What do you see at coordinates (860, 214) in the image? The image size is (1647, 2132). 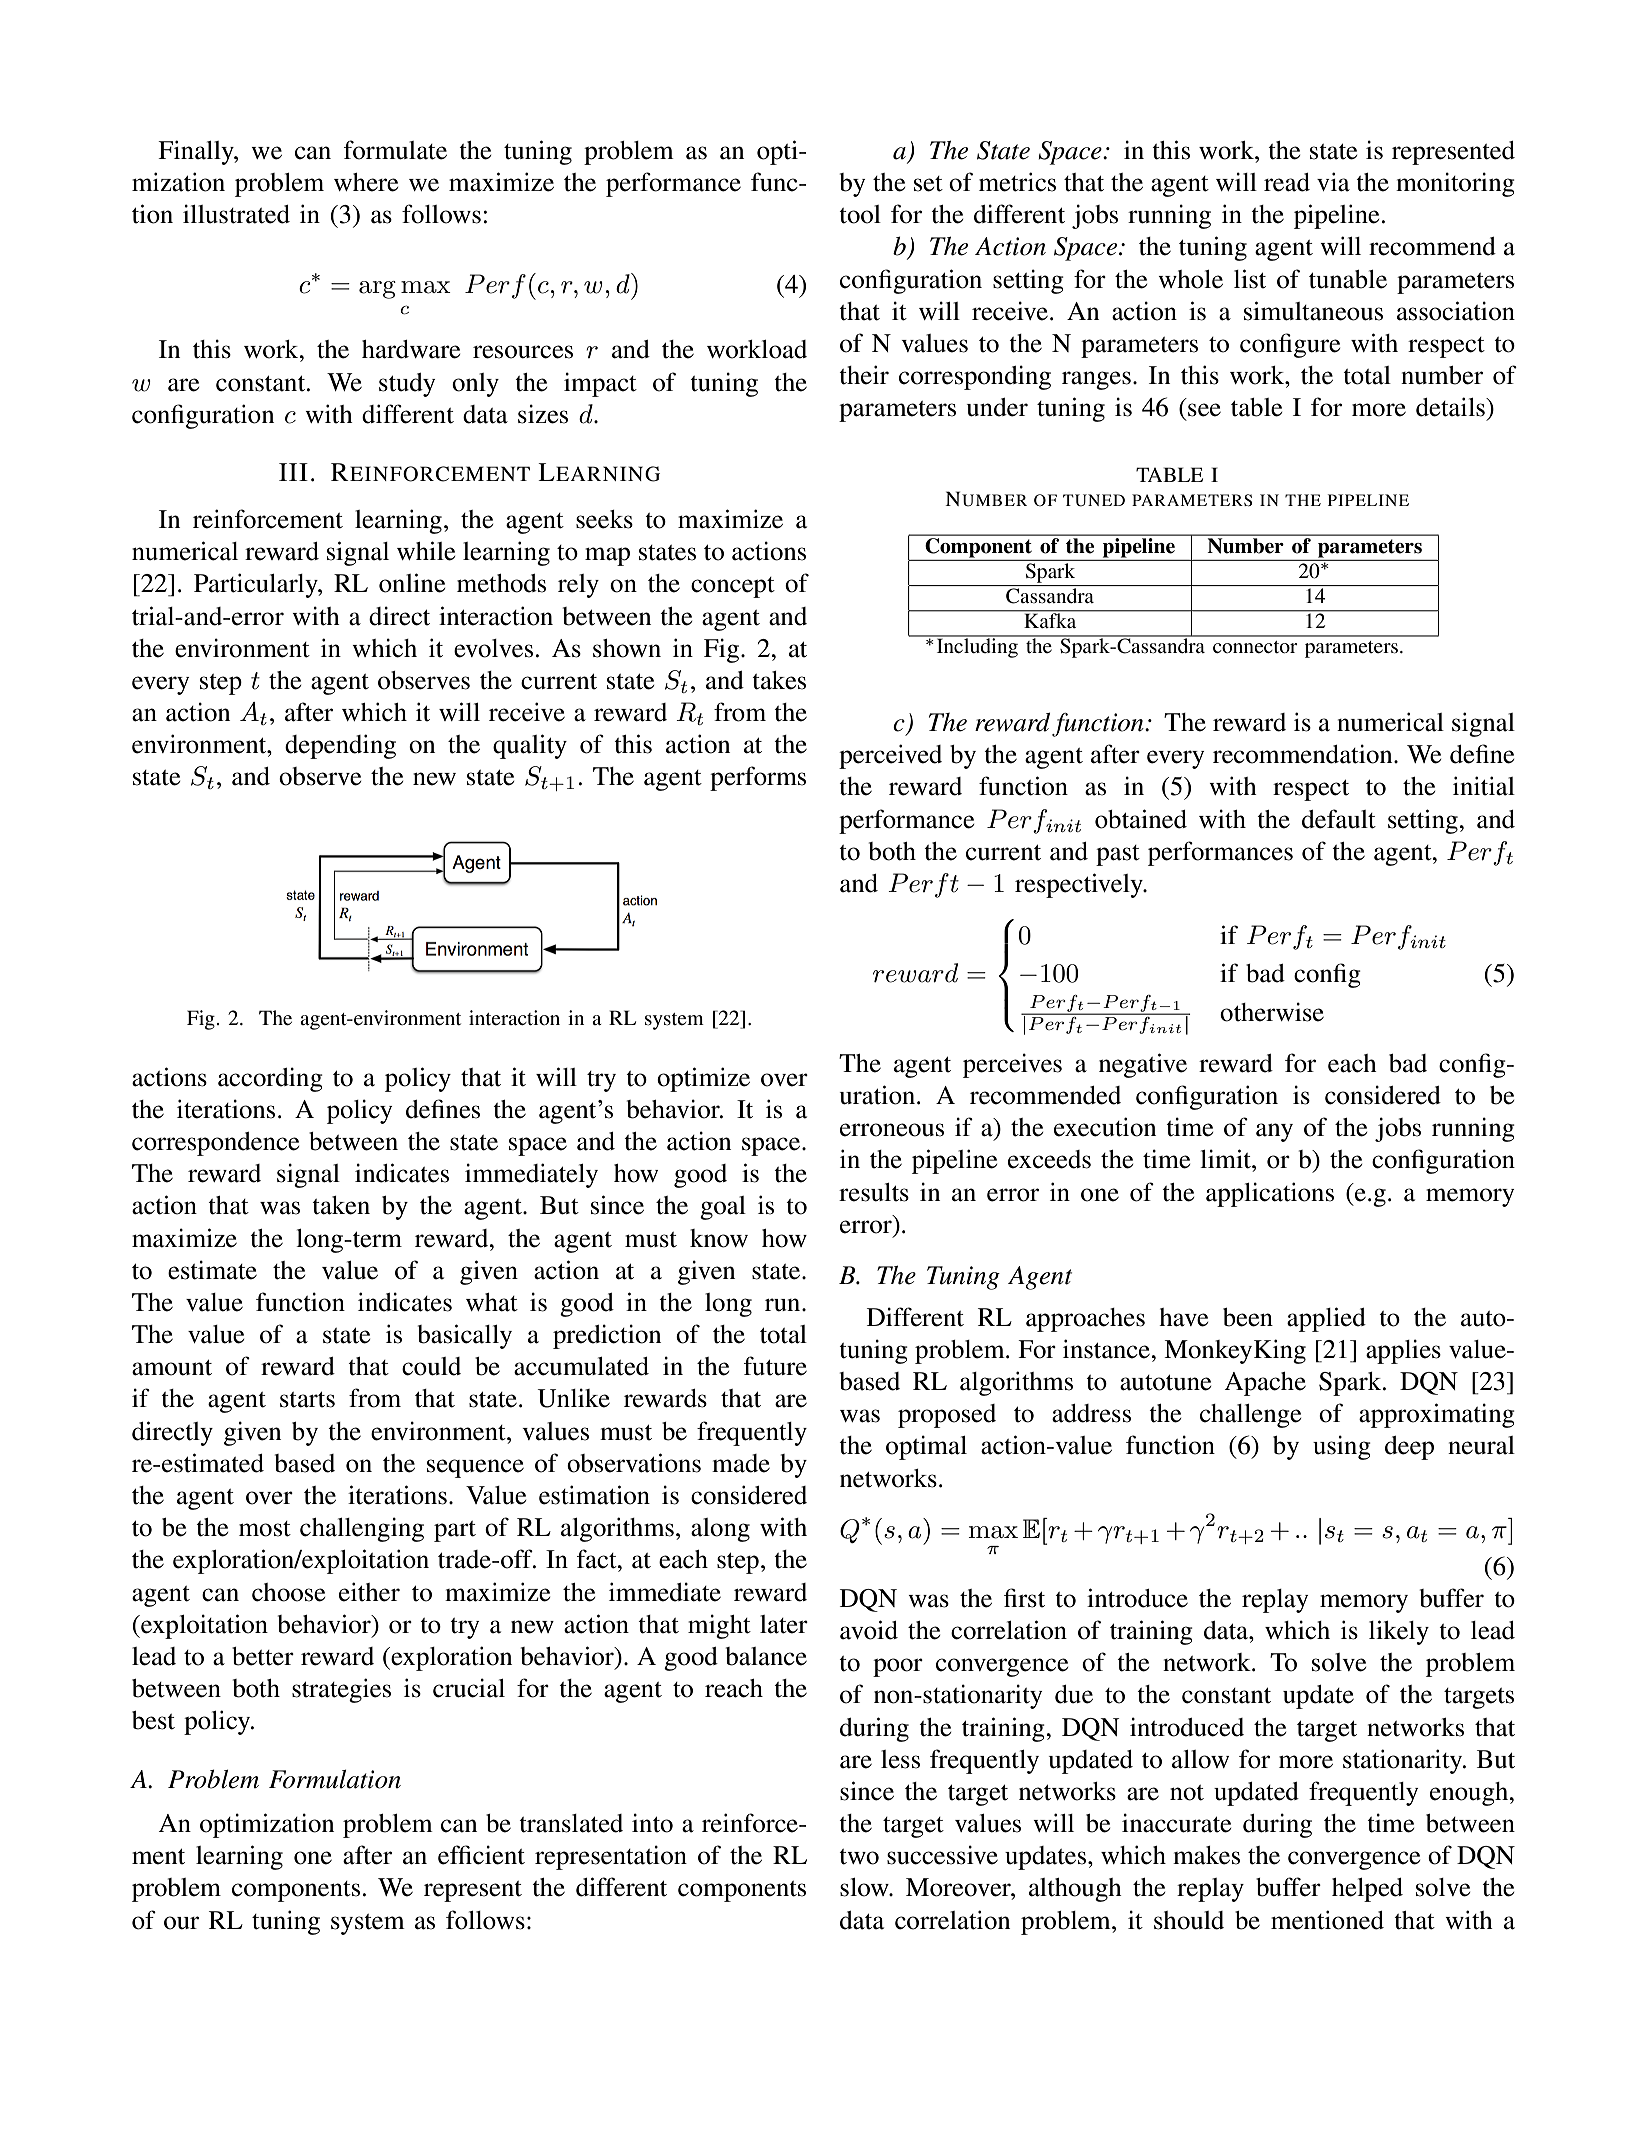 I see `tool` at bounding box center [860, 214].
